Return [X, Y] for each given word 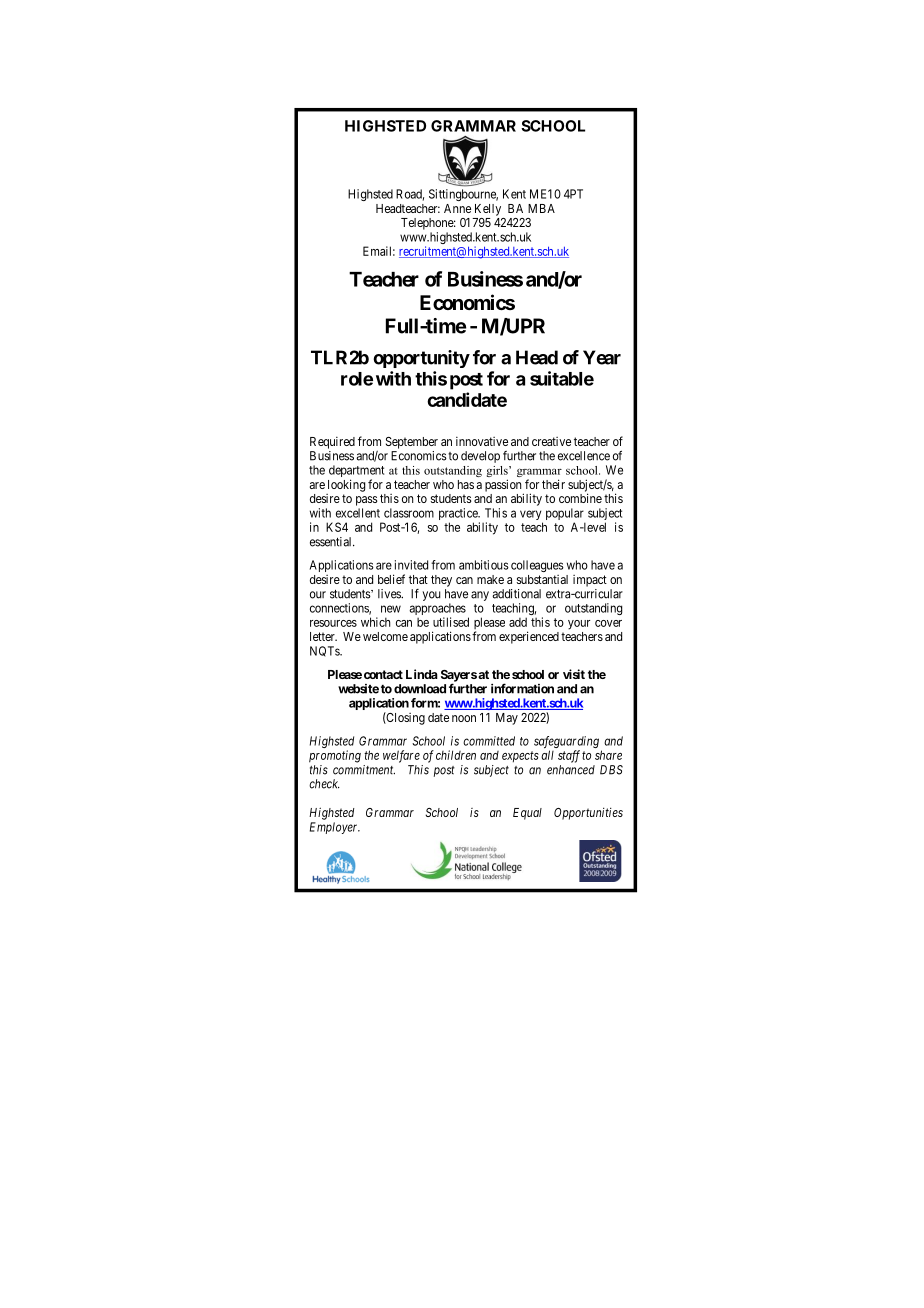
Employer [335, 828]
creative [551, 441]
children [456, 755]
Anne [457, 208]
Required [332, 443]
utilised [451, 622]
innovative [482, 441]
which [376, 622]
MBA [541, 208]
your [579, 625]
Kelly [488, 210]
